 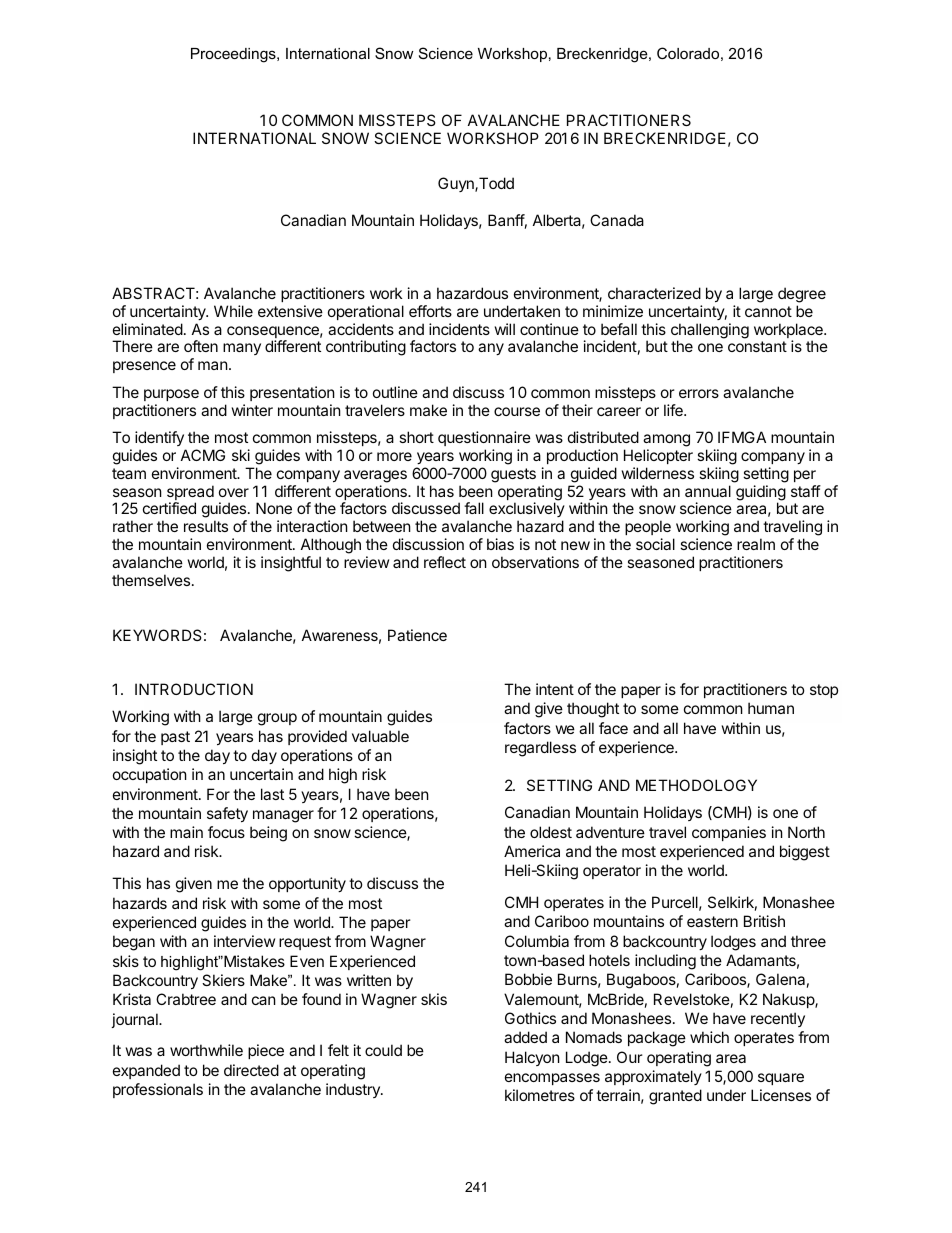 What do you see at coordinates (756, 544) in the screenshot?
I see `realm` at bounding box center [756, 544].
